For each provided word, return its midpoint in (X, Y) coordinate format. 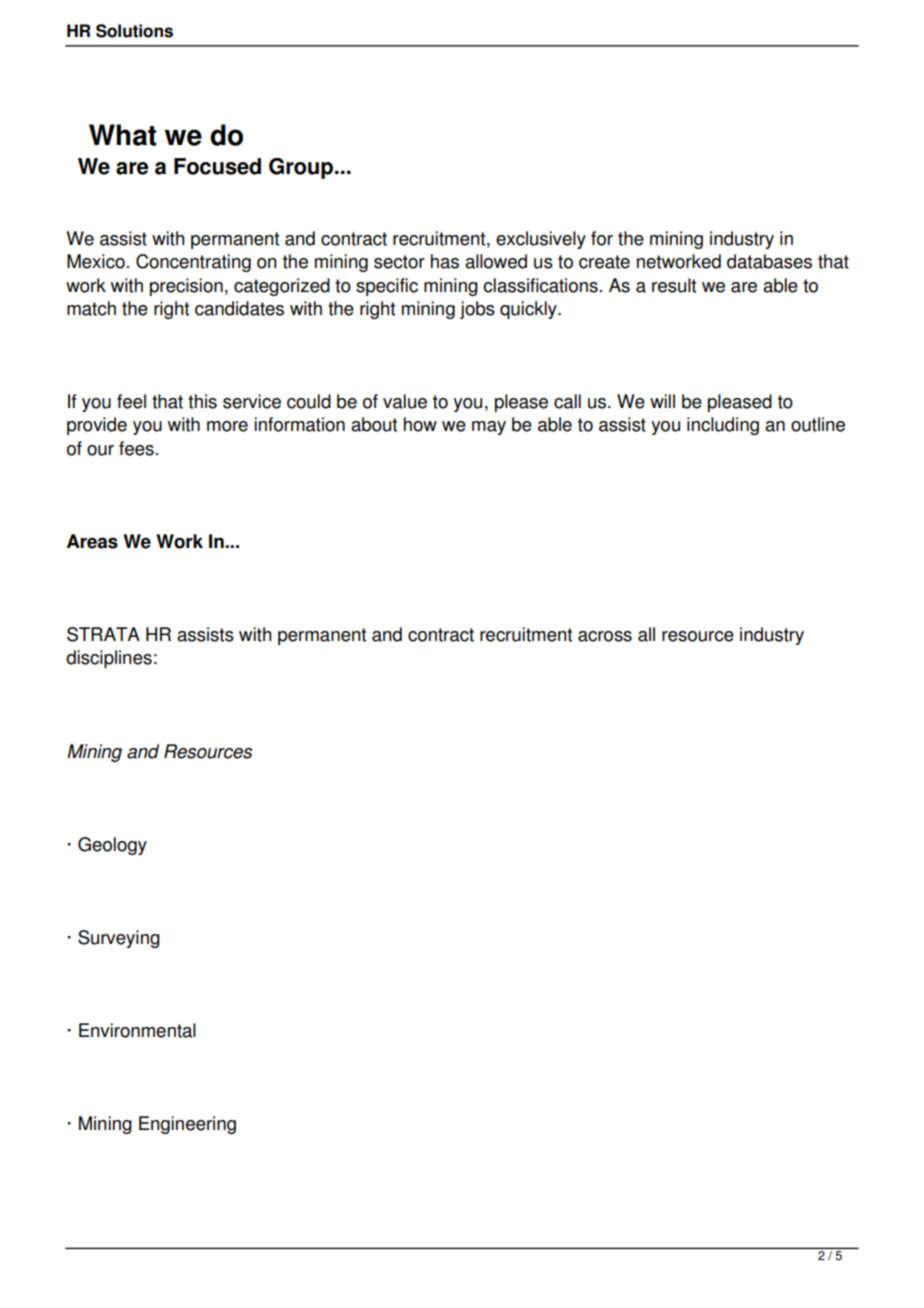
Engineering (187, 1125)
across (605, 636)
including (723, 426)
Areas (92, 541)
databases (769, 261)
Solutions (134, 31)
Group (301, 168)
